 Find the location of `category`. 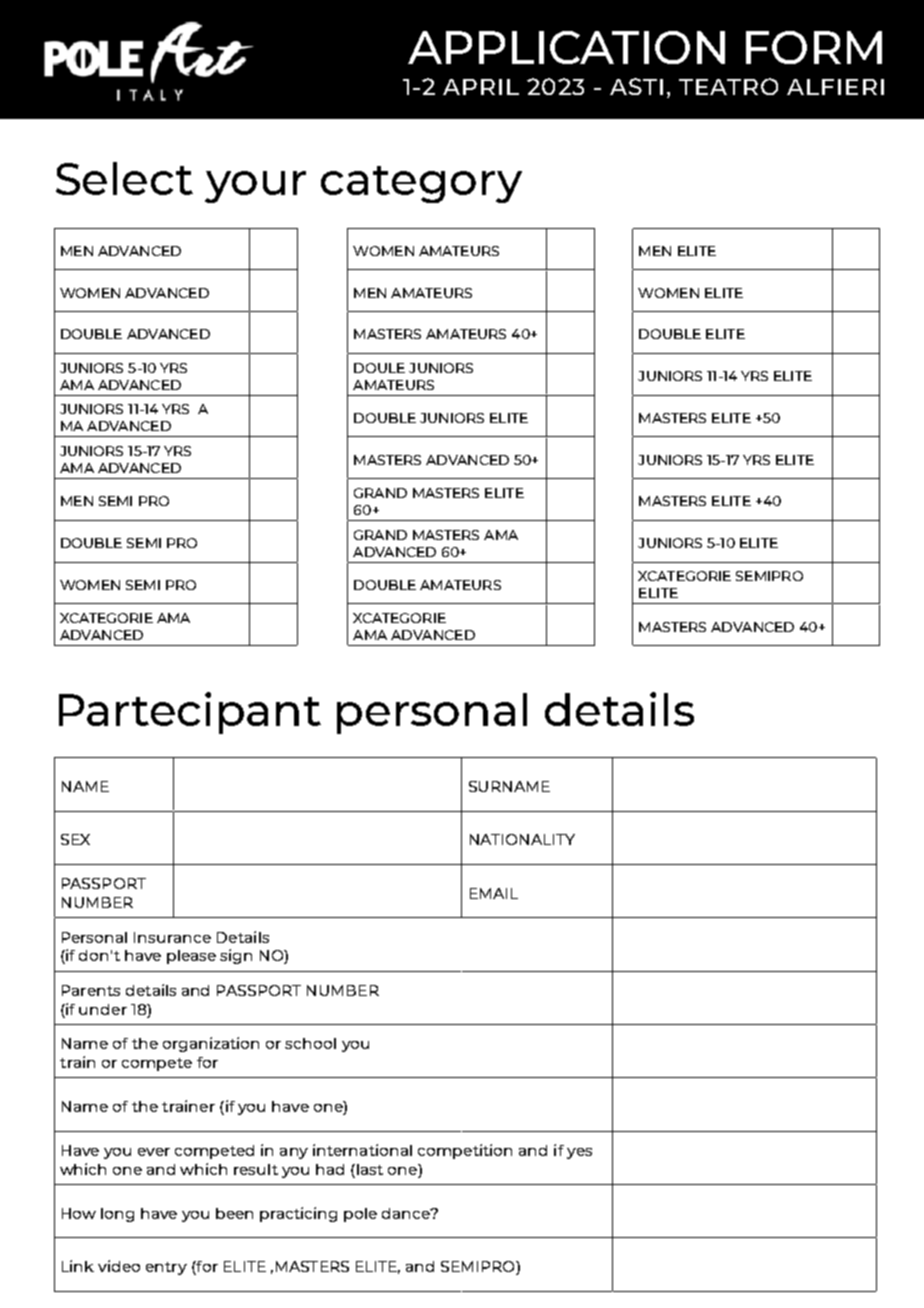

category is located at coordinates (421, 184).
